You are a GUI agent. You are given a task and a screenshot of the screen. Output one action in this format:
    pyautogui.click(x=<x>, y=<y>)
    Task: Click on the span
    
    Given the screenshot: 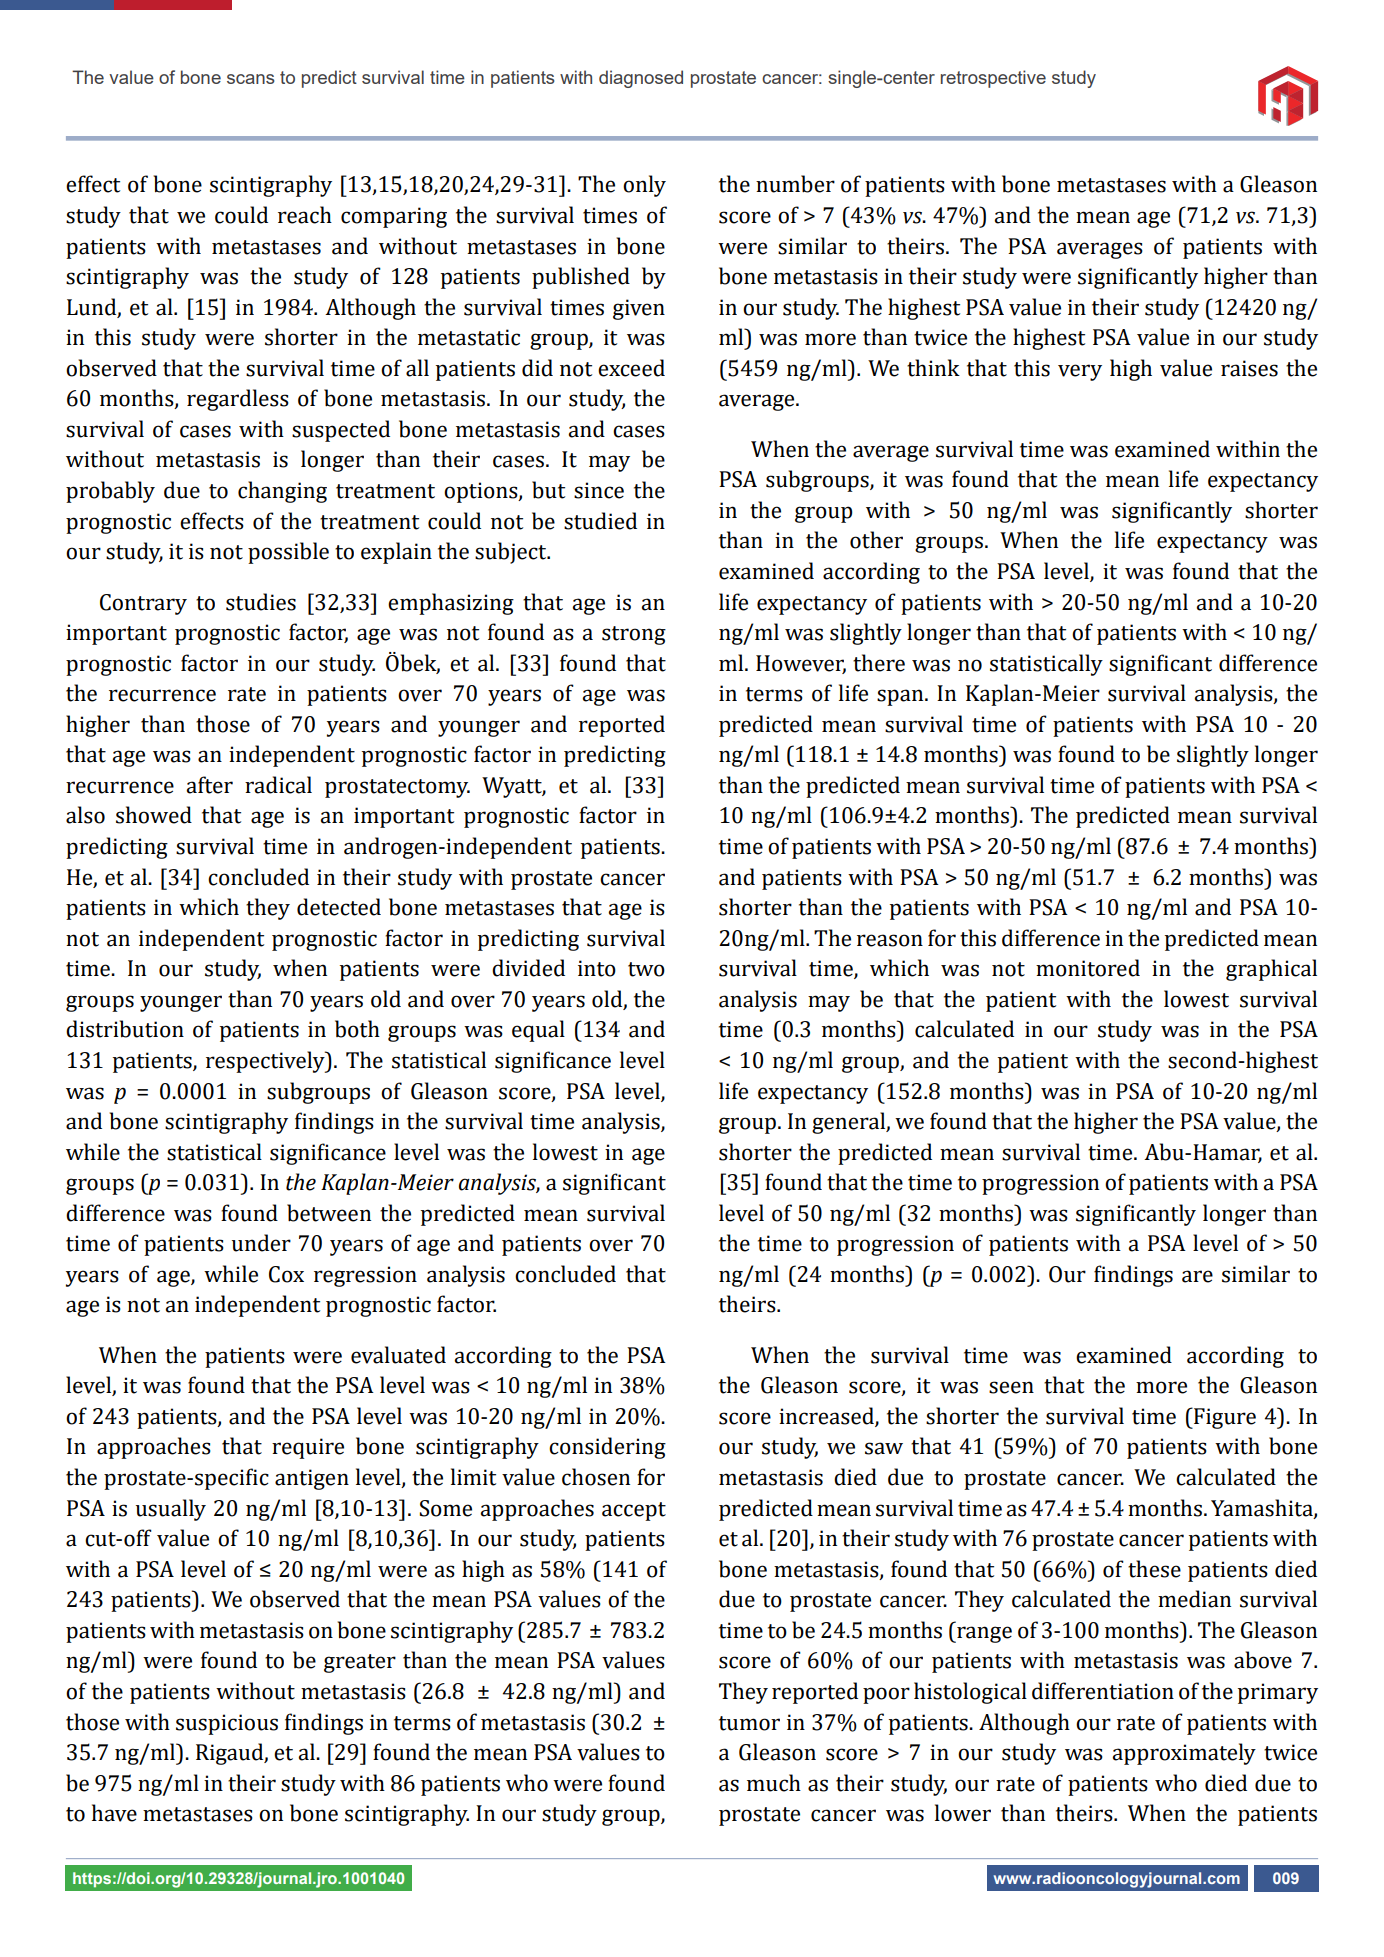 What is the action you would take?
    pyautogui.click(x=901, y=697)
